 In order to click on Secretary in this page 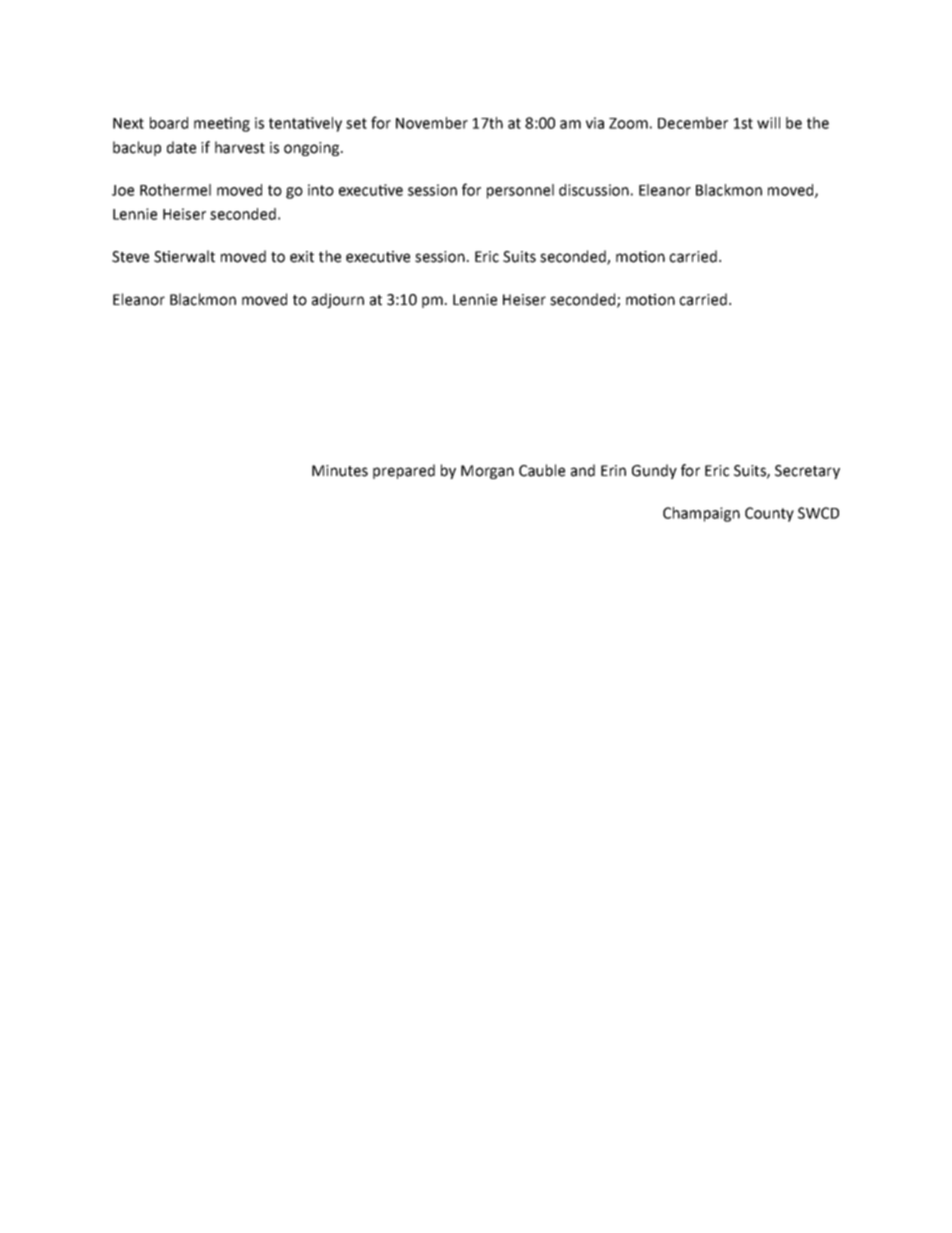, I will do `click(807, 472)`.
